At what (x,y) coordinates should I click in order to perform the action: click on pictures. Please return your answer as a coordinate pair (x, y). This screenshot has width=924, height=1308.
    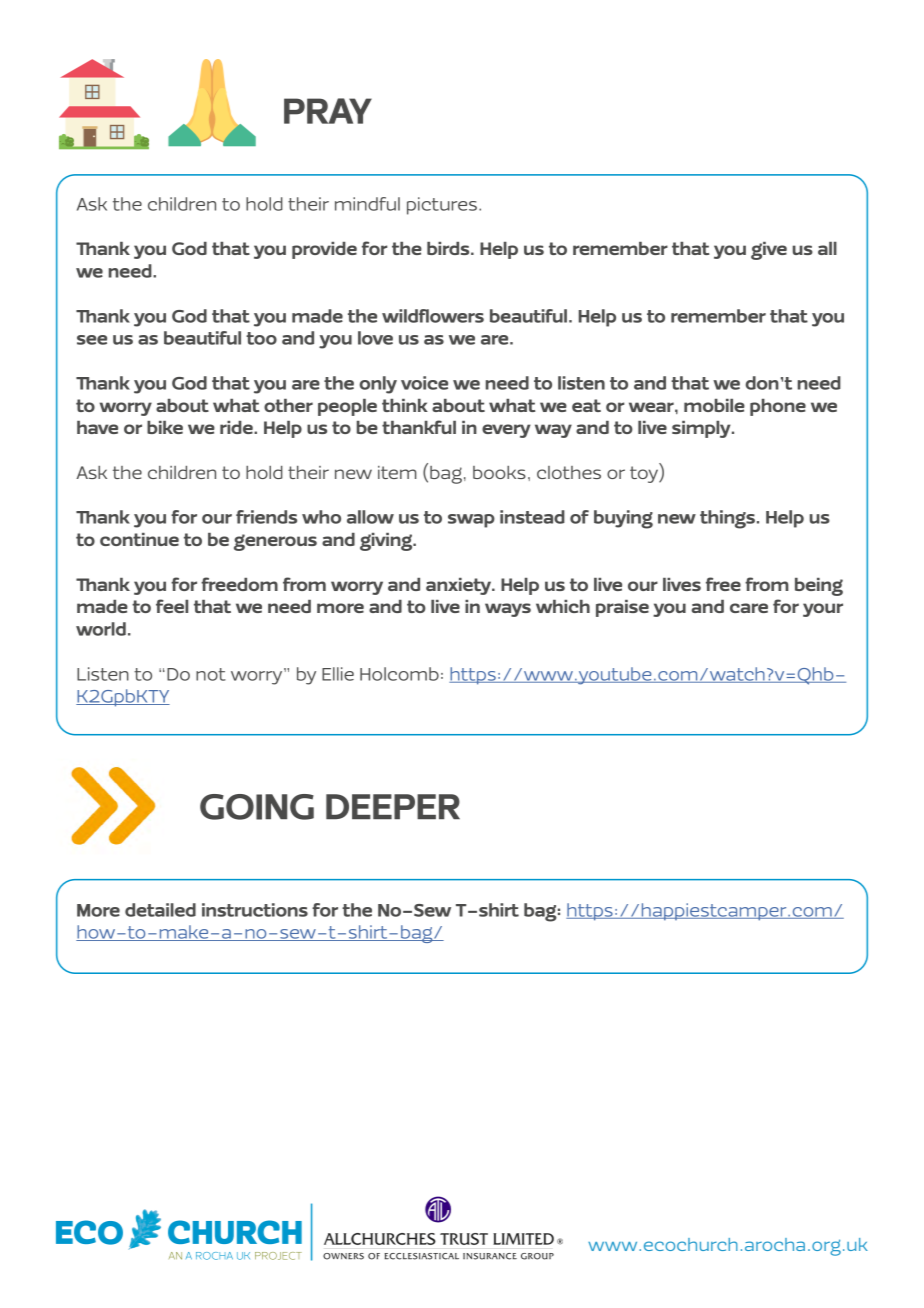
    Looking at the image, I should click on (442, 206).
